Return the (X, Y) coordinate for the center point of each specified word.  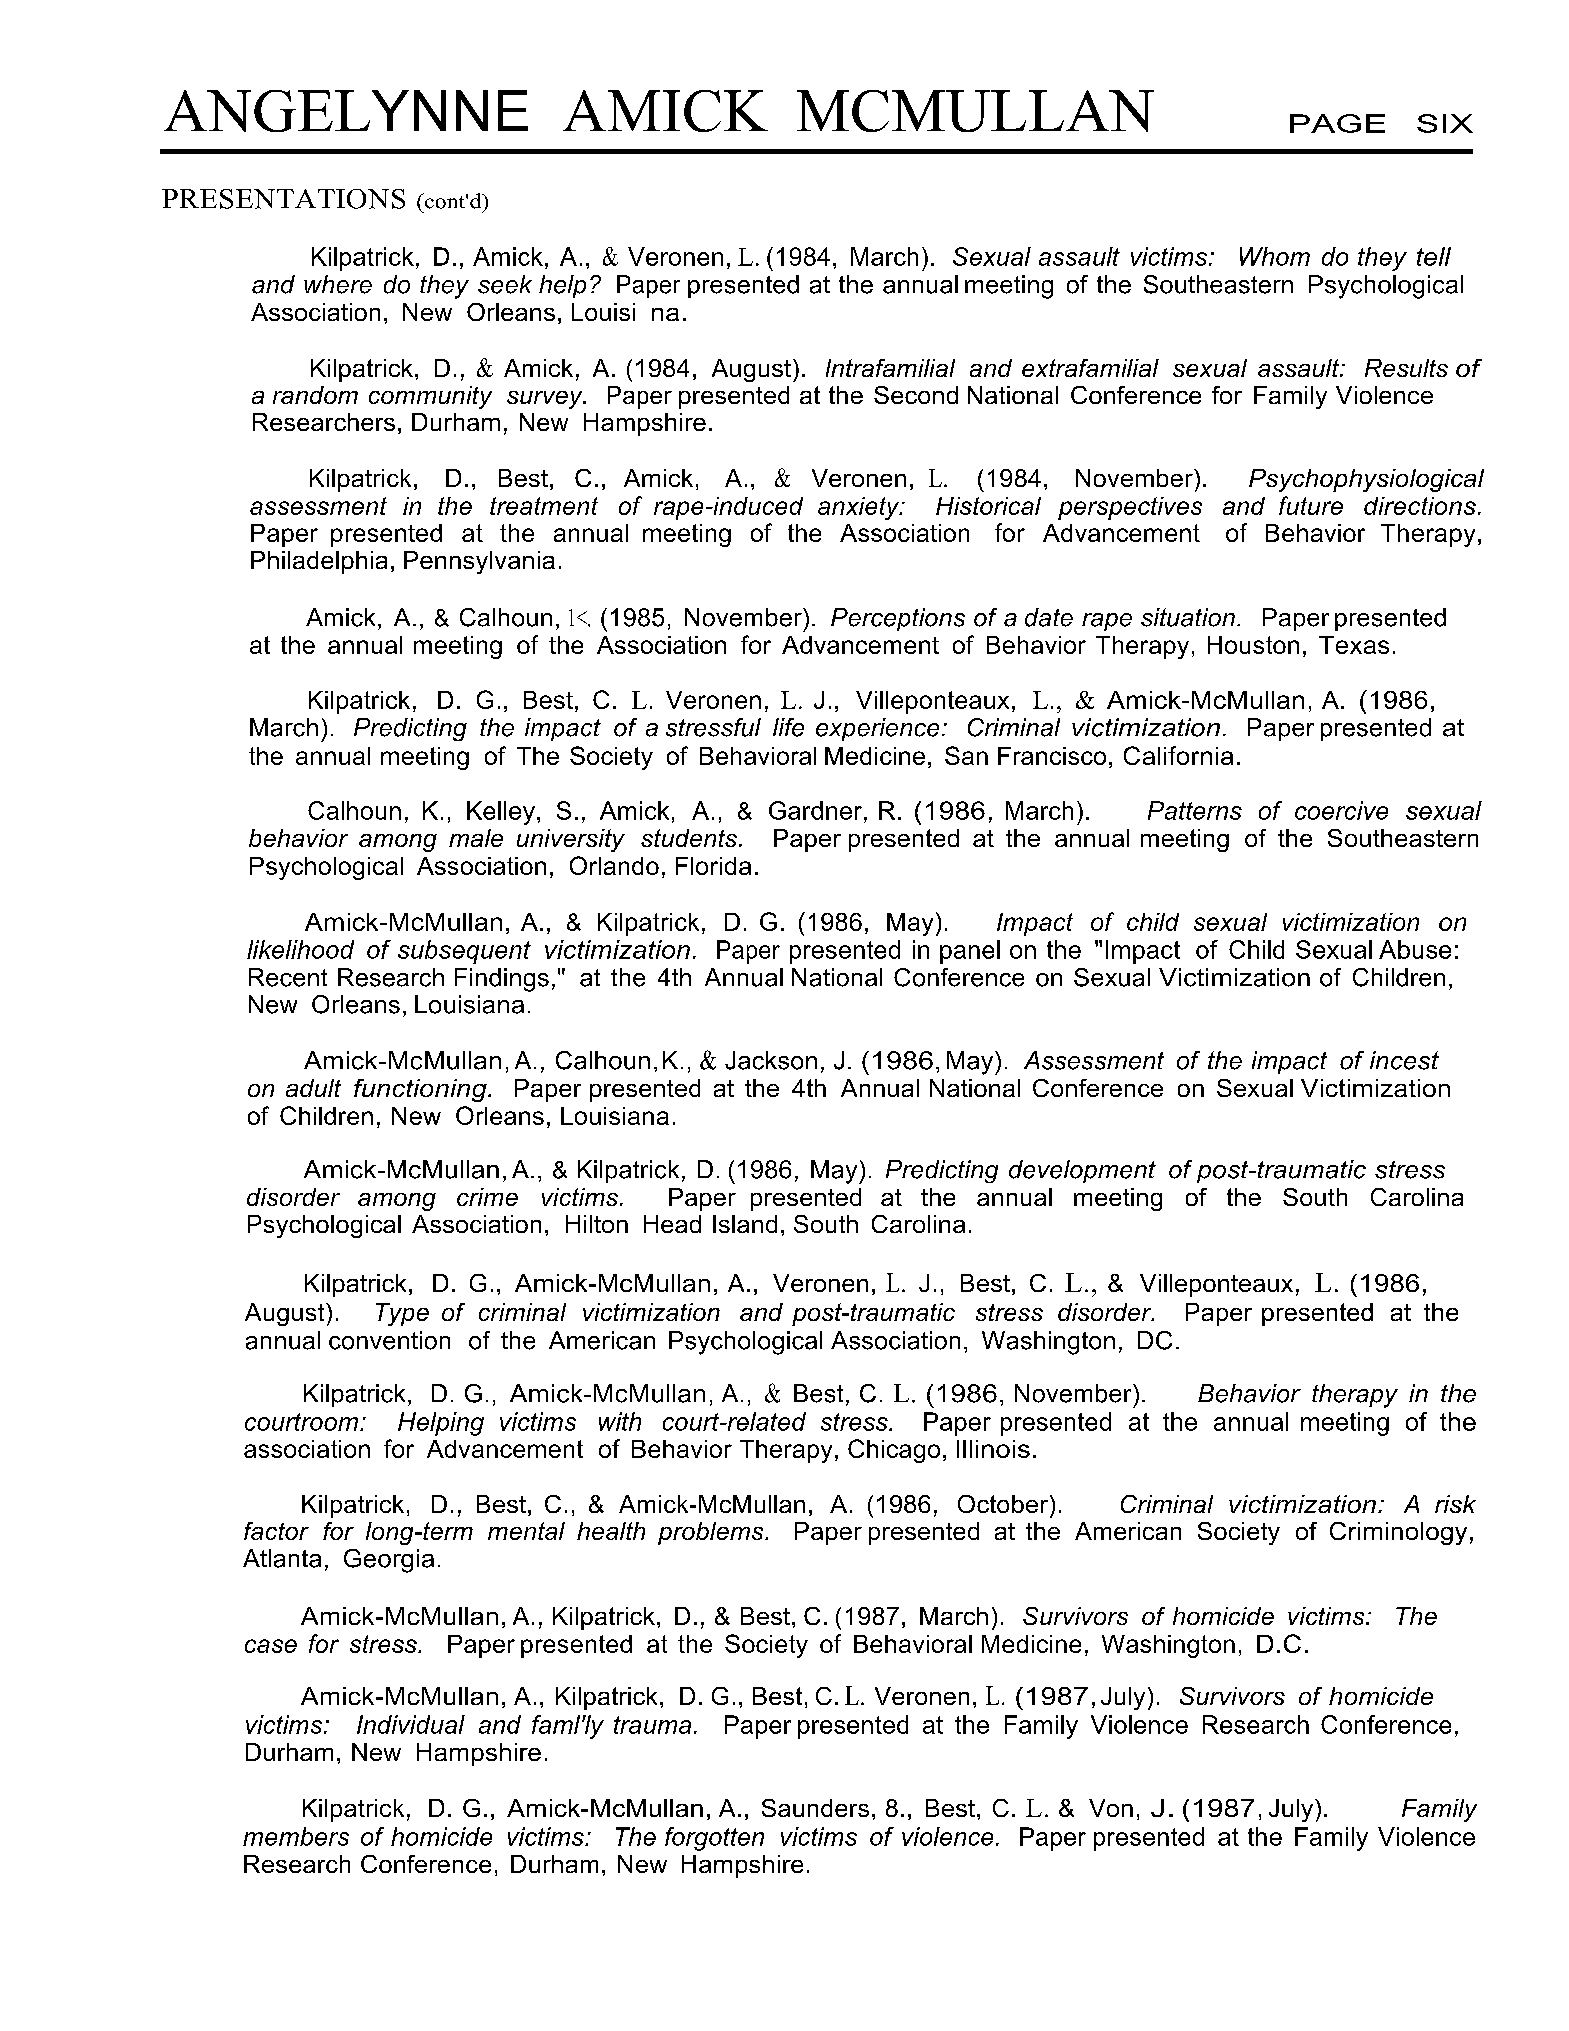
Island (745, 1224)
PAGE (1337, 123)
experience (877, 729)
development (1082, 1171)
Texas (1354, 645)
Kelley (501, 813)
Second (916, 395)
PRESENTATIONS (283, 199)
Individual (411, 1724)
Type (402, 1314)
